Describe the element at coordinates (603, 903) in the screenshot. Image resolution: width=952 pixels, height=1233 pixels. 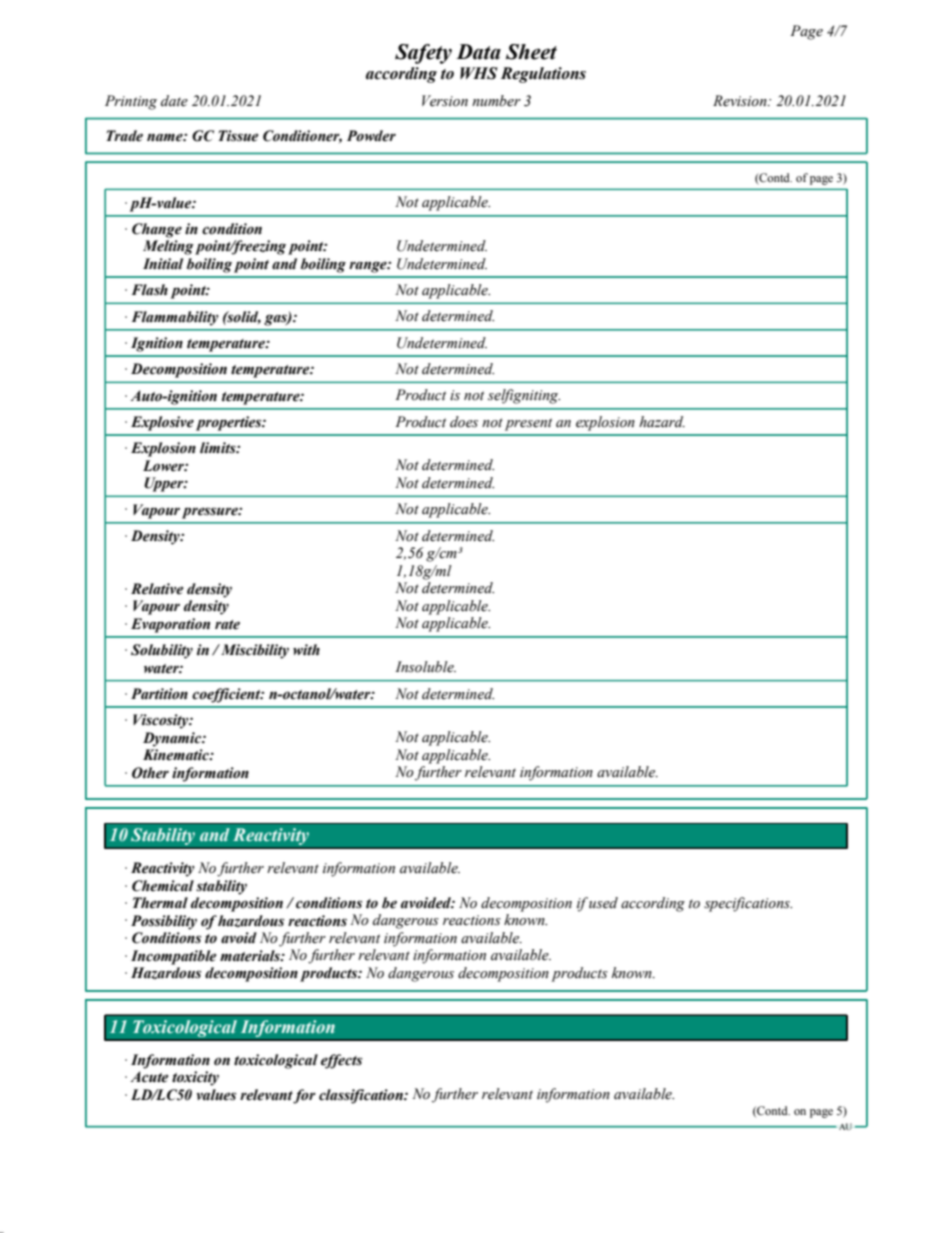
I see `used` at that location.
